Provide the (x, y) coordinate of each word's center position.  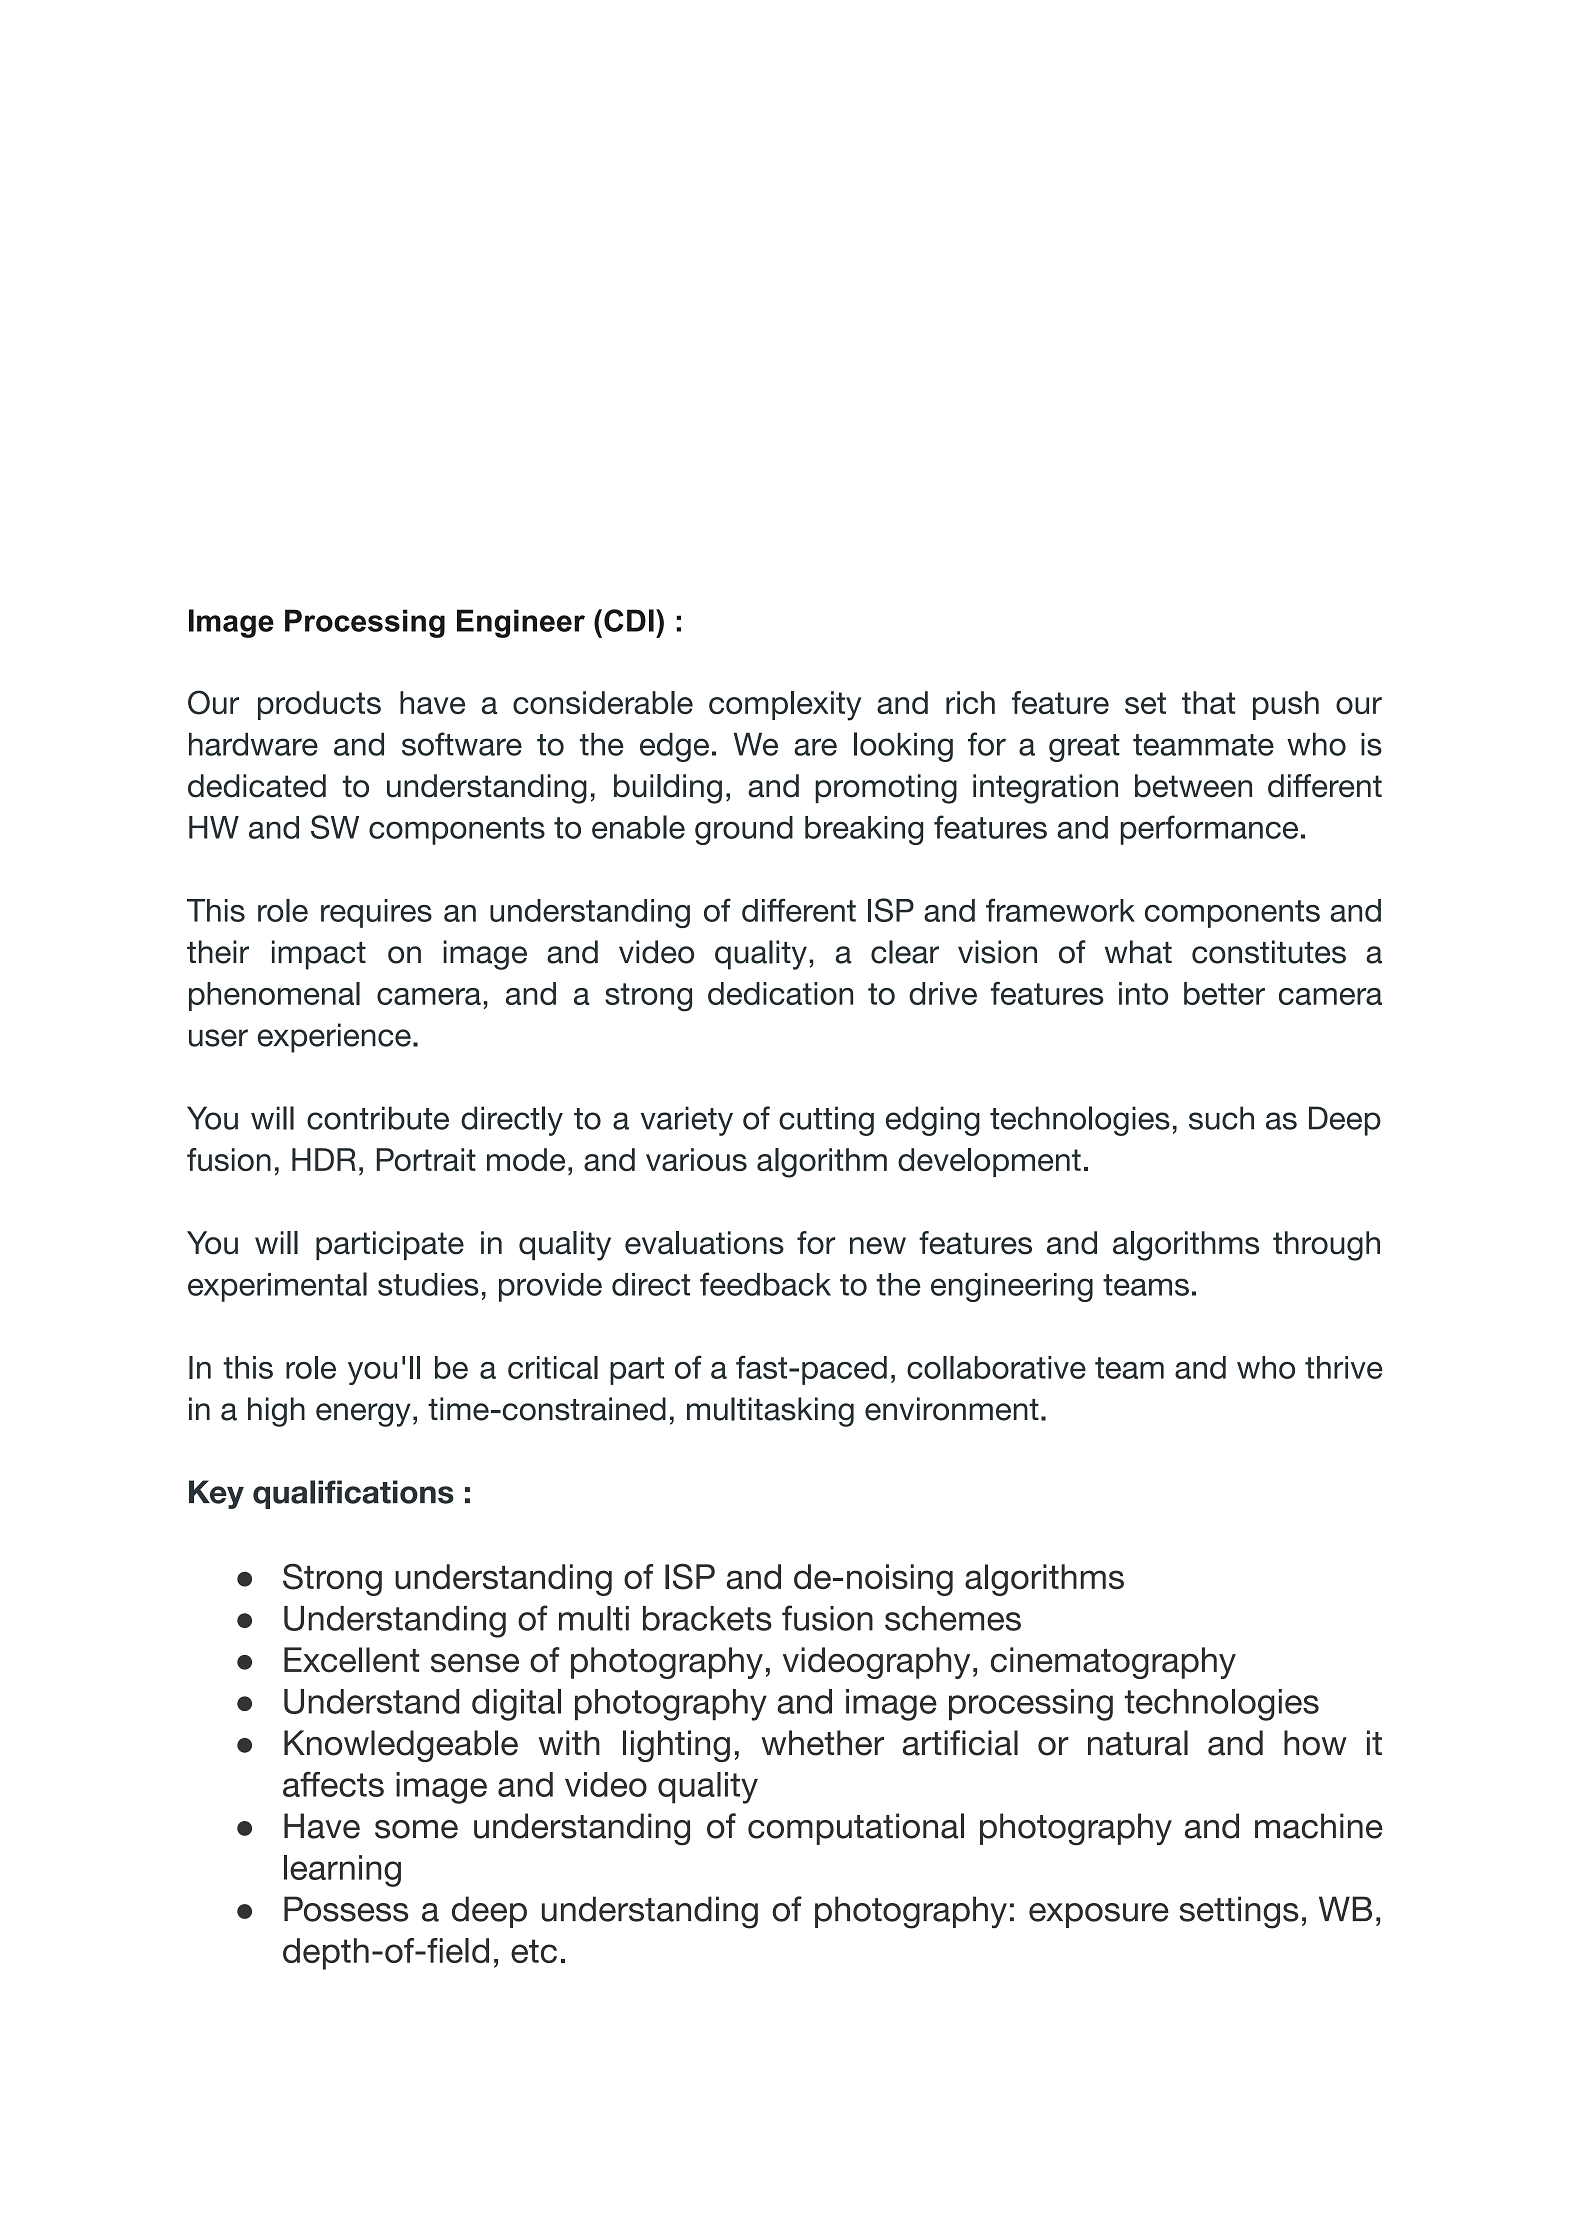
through (1326, 1246)
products (319, 705)
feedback (765, 1284)
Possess (346, 1909)
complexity (785, 706)
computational (856, 1829)
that (1208, 702)
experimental (277, 1287)
